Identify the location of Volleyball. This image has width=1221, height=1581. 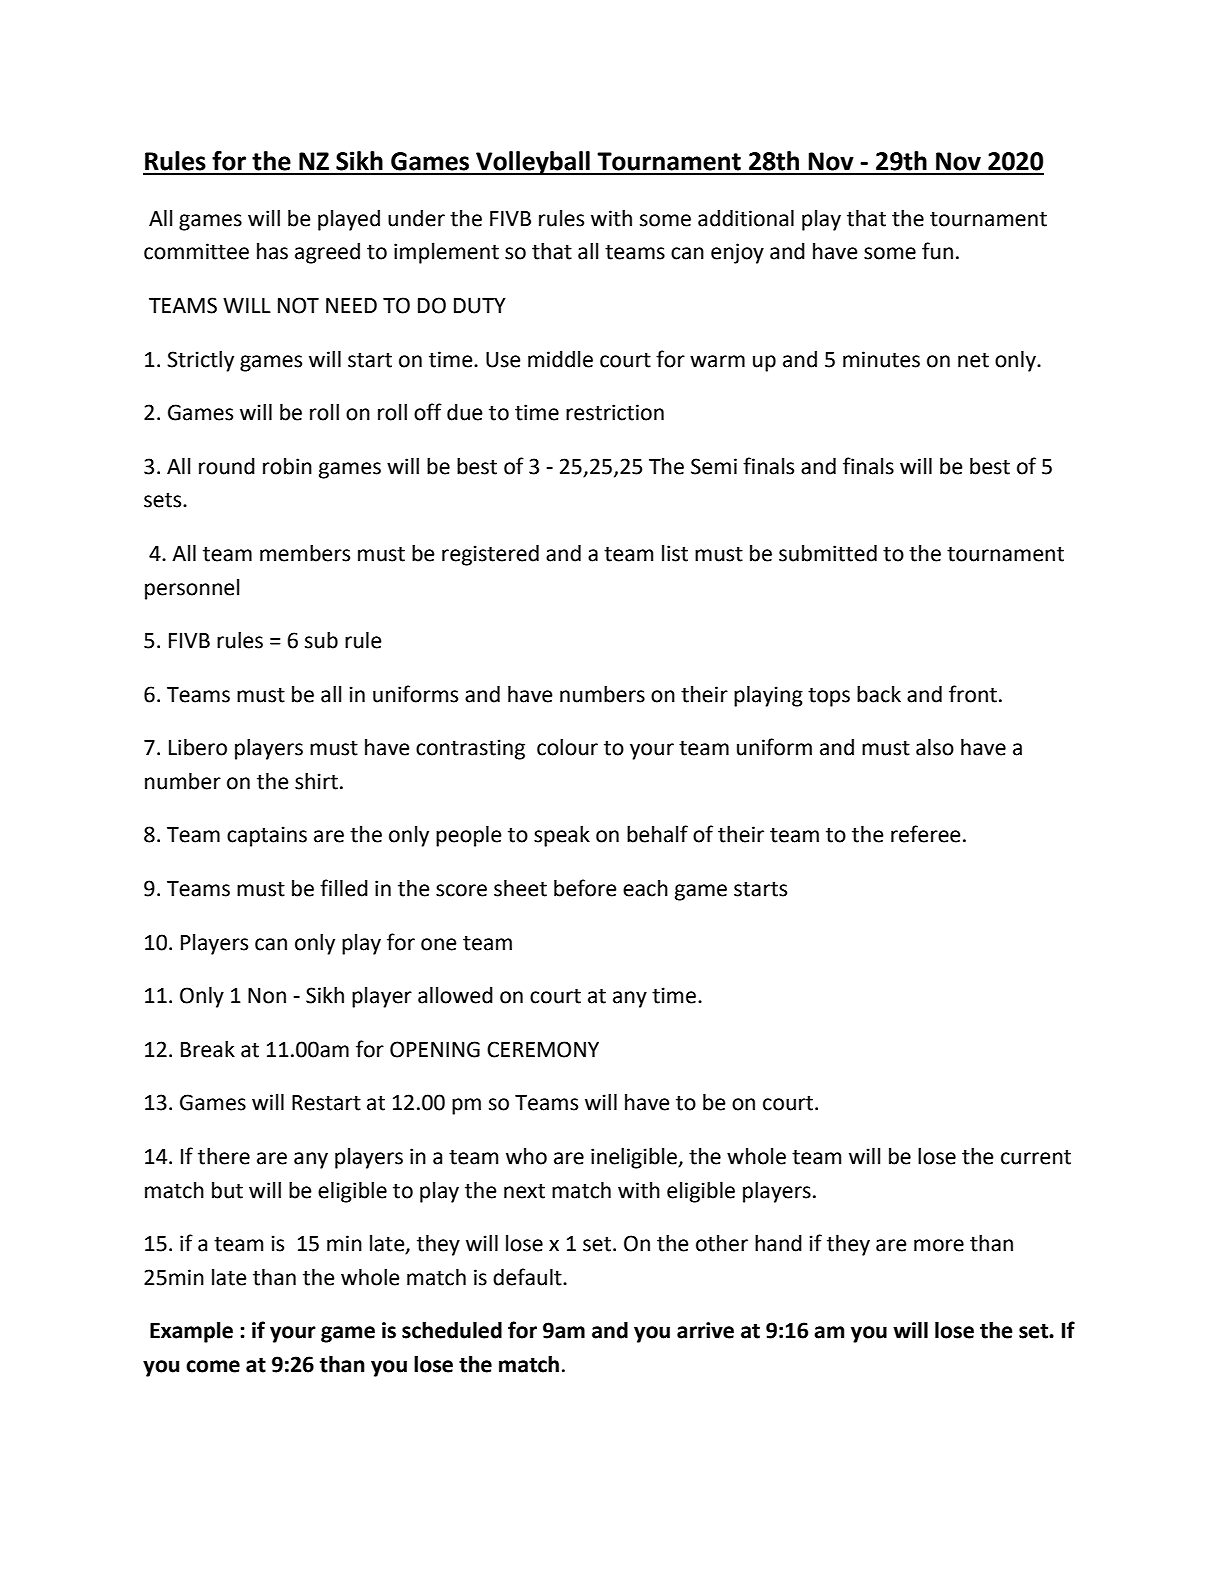
(533, 163).
